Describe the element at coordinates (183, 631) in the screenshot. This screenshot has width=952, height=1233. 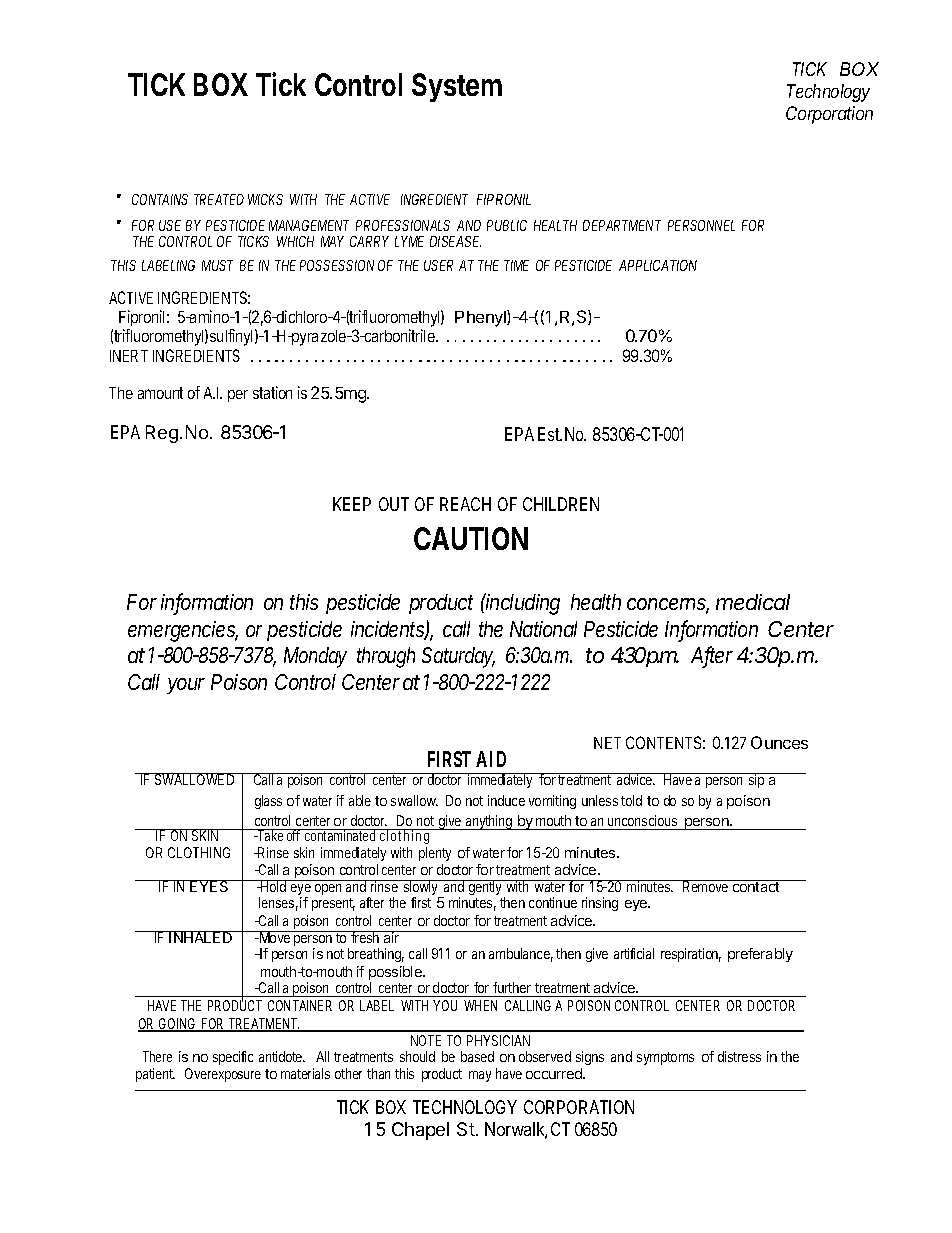
I see `emergencies` at that location.
